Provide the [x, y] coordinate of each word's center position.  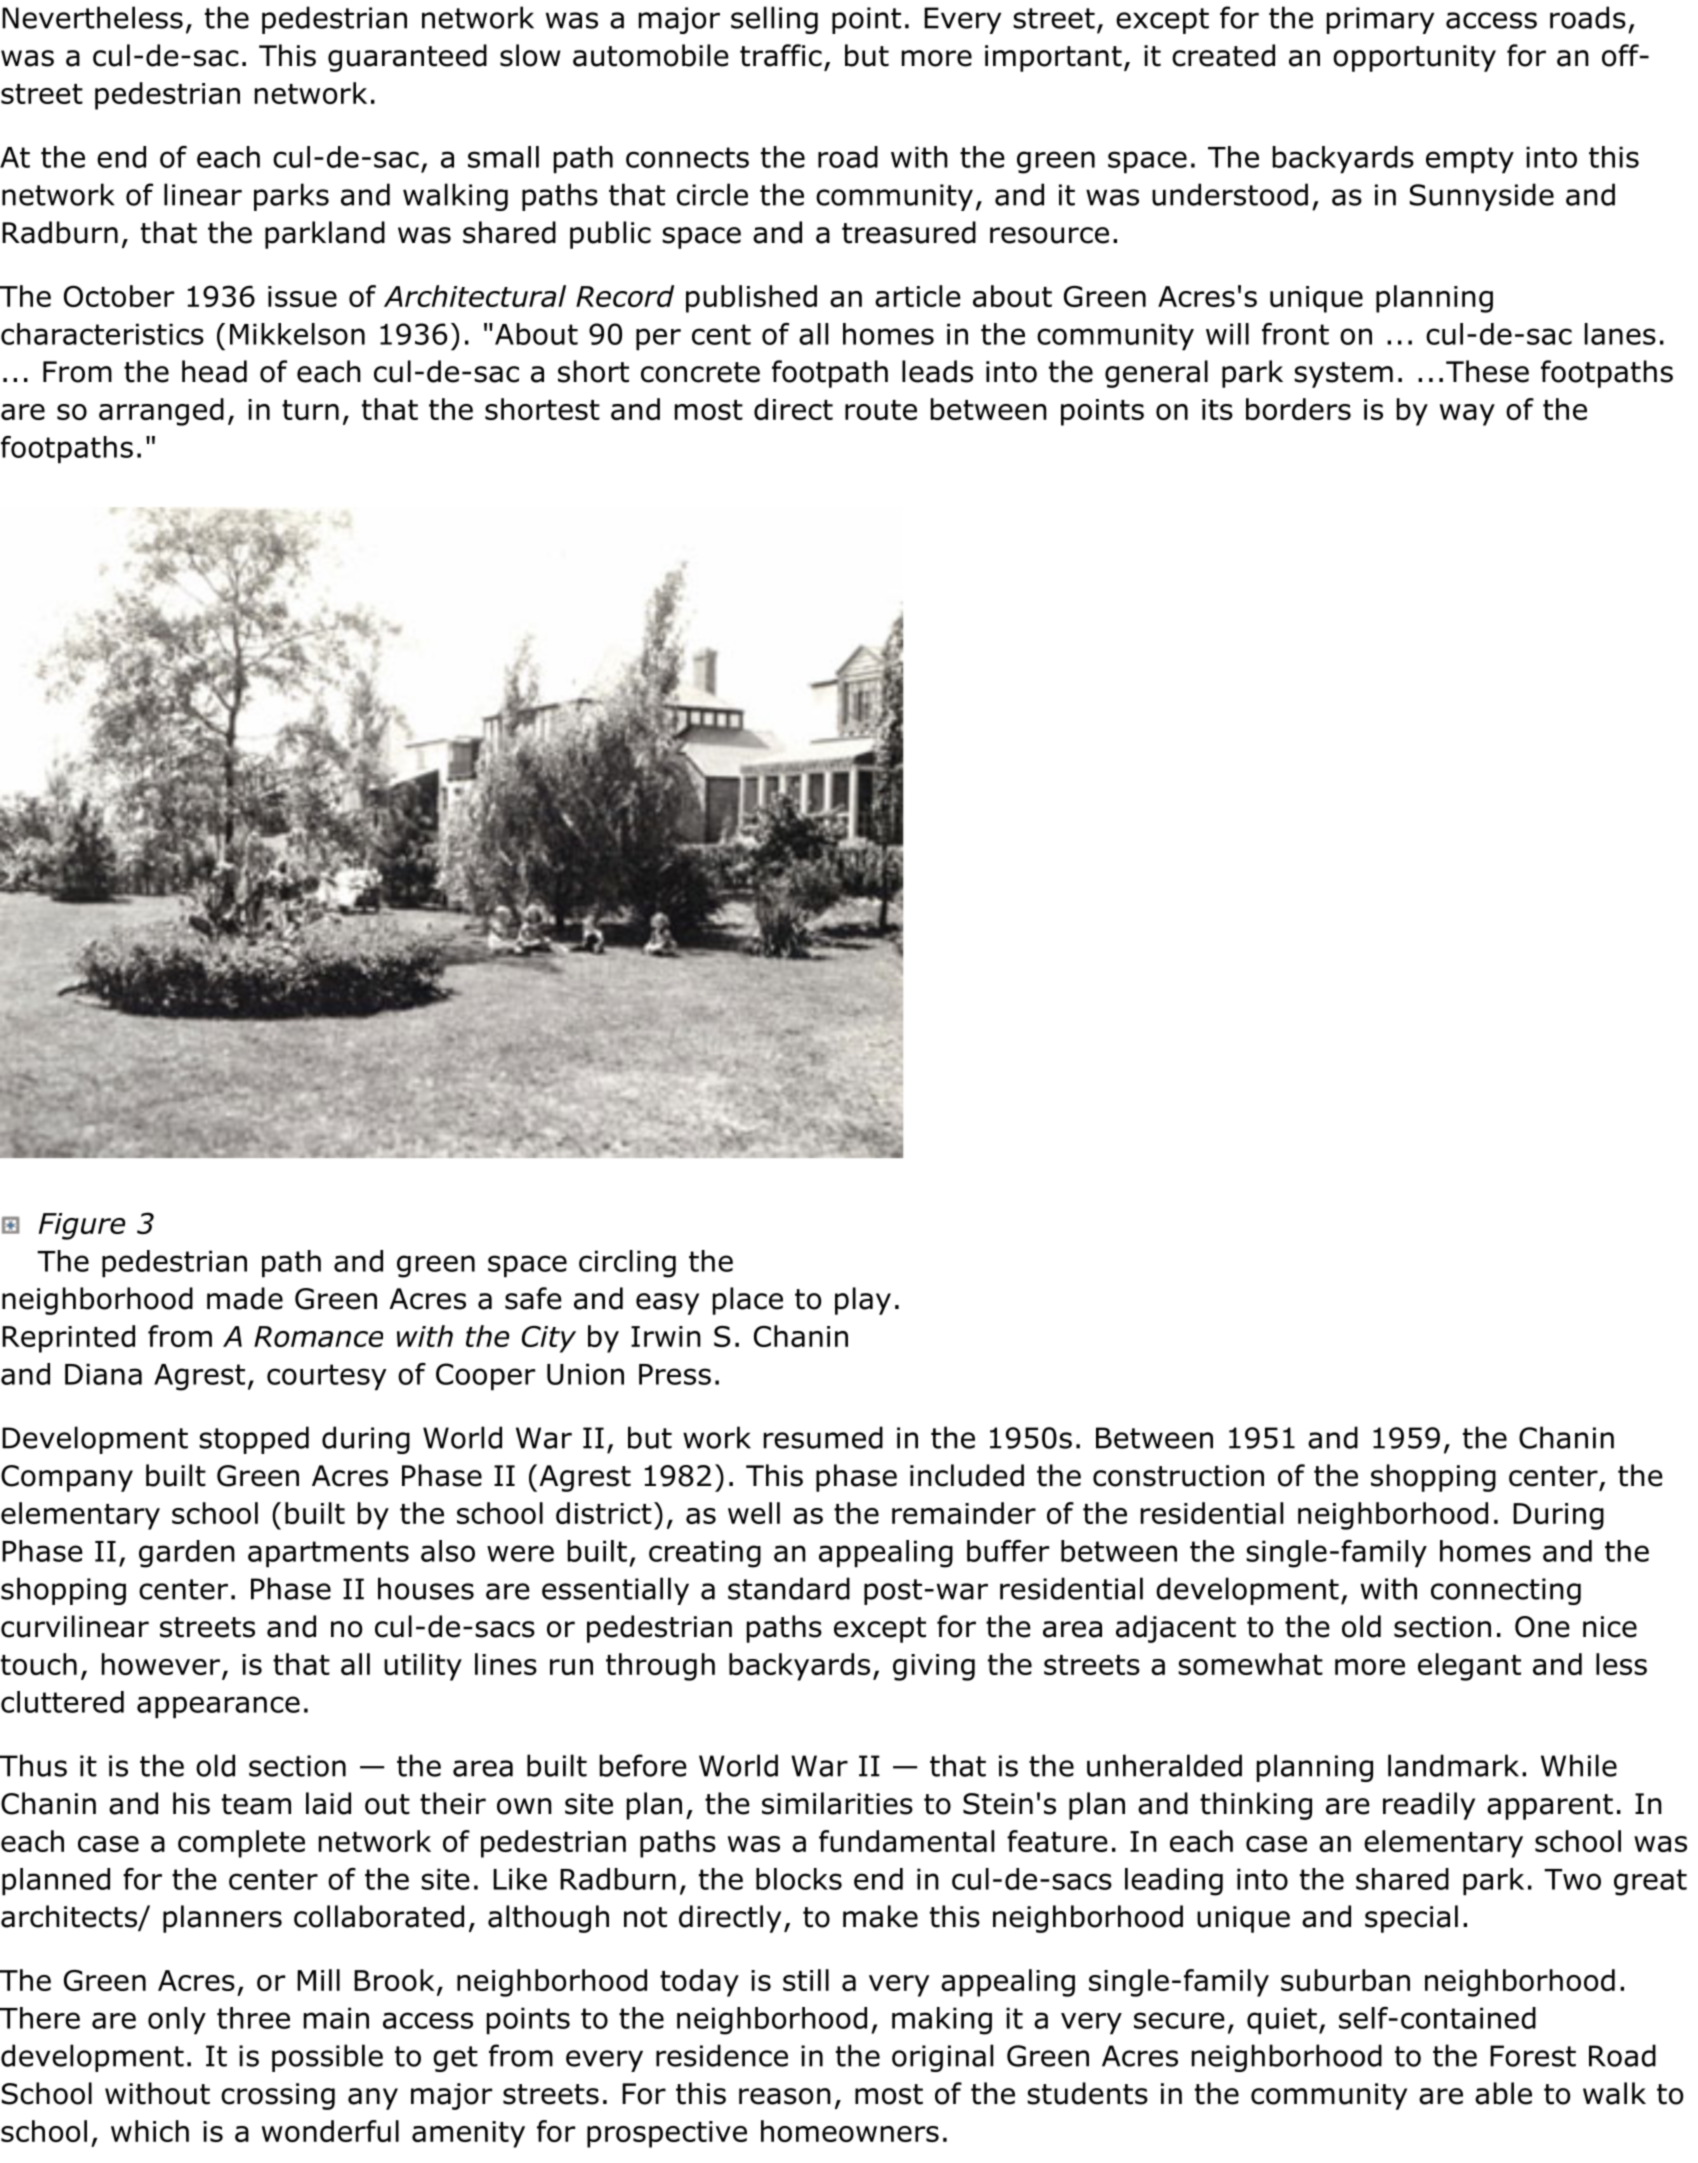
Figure [82, 1226]
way [1467, 415]
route [881, 410]
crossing [278, 2096]
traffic [781, 55]
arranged [161, 412]
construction [1178, 1476]
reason [785, 2096]
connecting [1506, 1591]
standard [789, 1588]
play [863, 1301]
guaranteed [407, 58]
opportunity [1414, 58]
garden [187, 1554]
